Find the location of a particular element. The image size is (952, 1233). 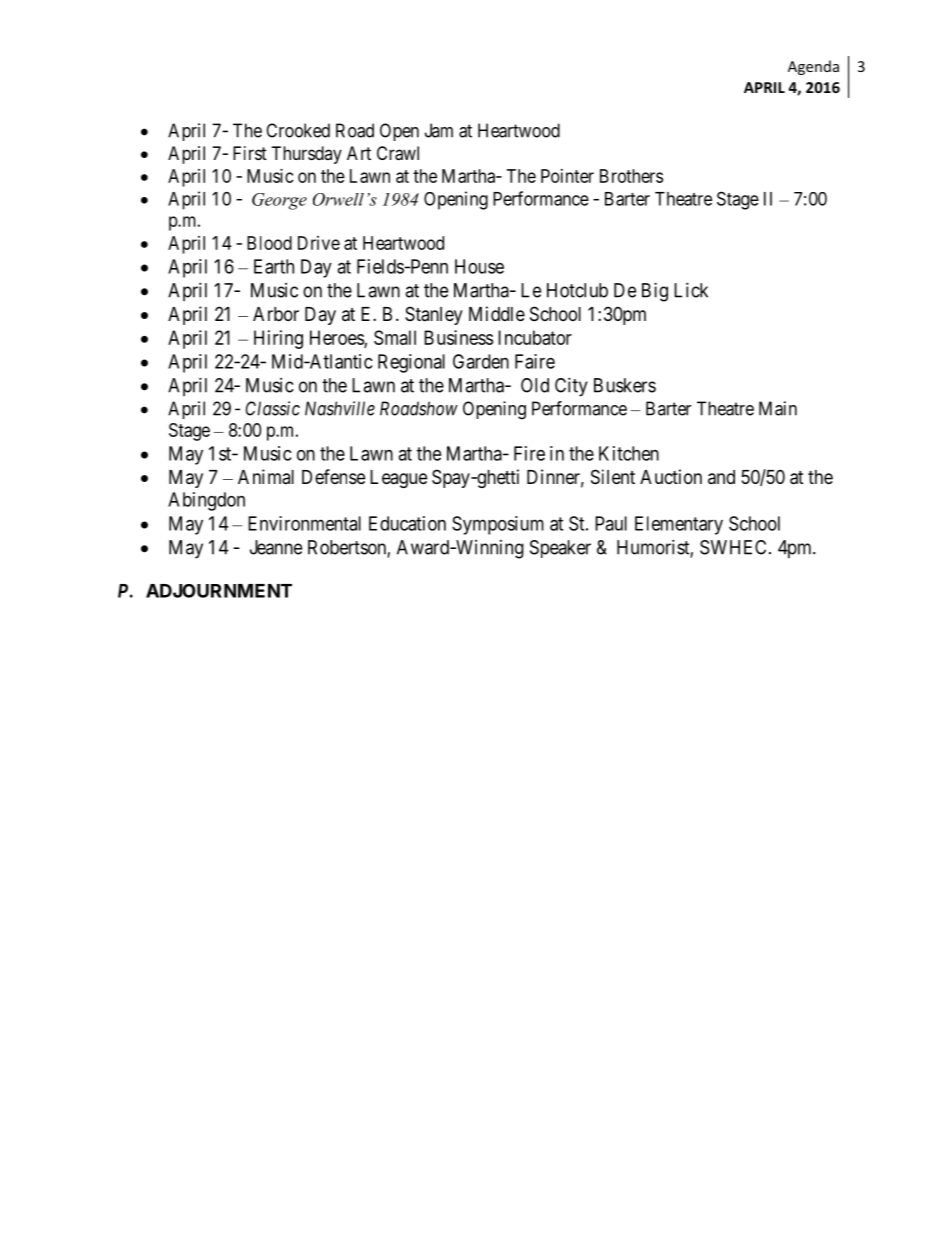

Incubator is located at coordinates (535, 337).
